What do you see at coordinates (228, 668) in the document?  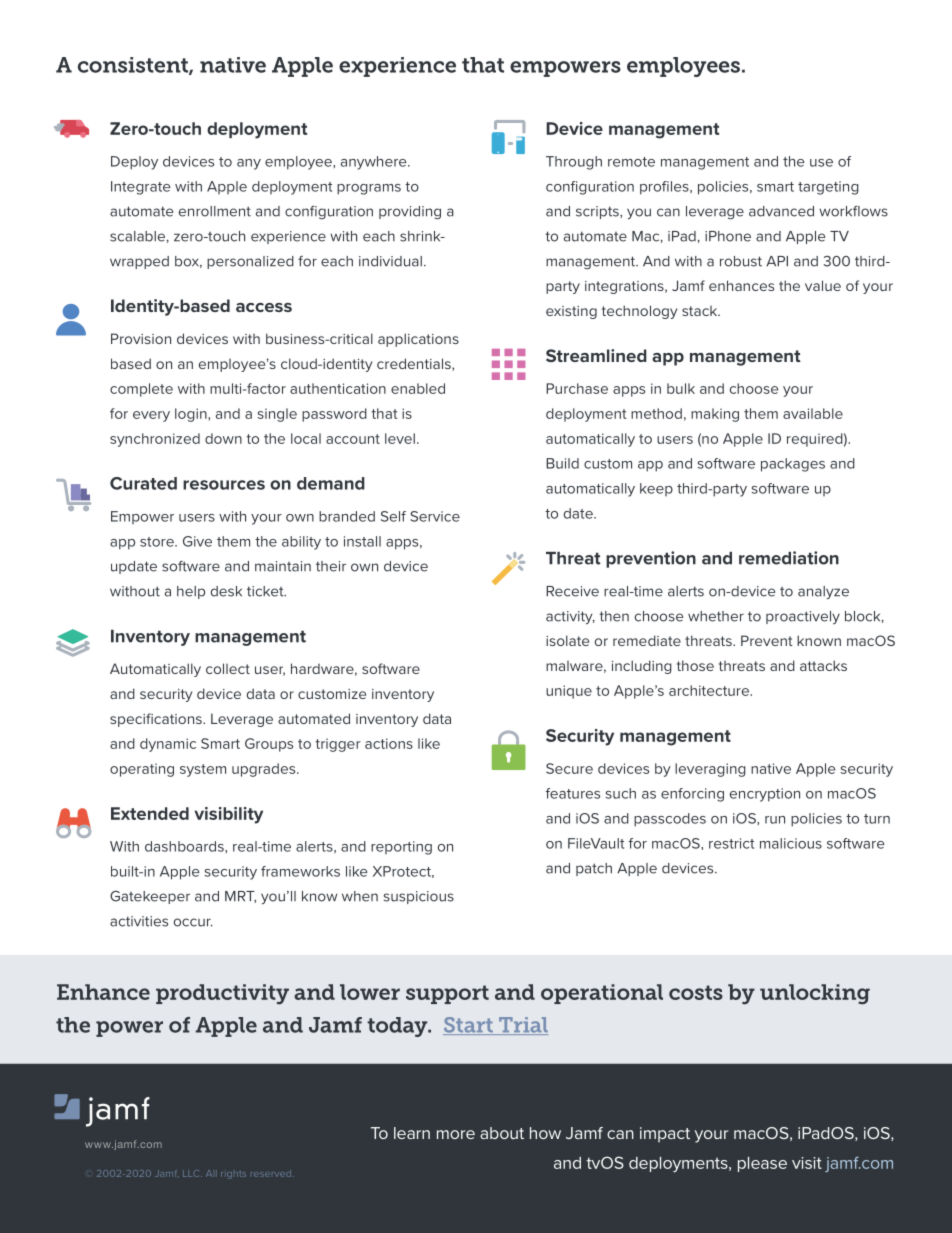 I see `collect` at bounding box center [228, 668].
